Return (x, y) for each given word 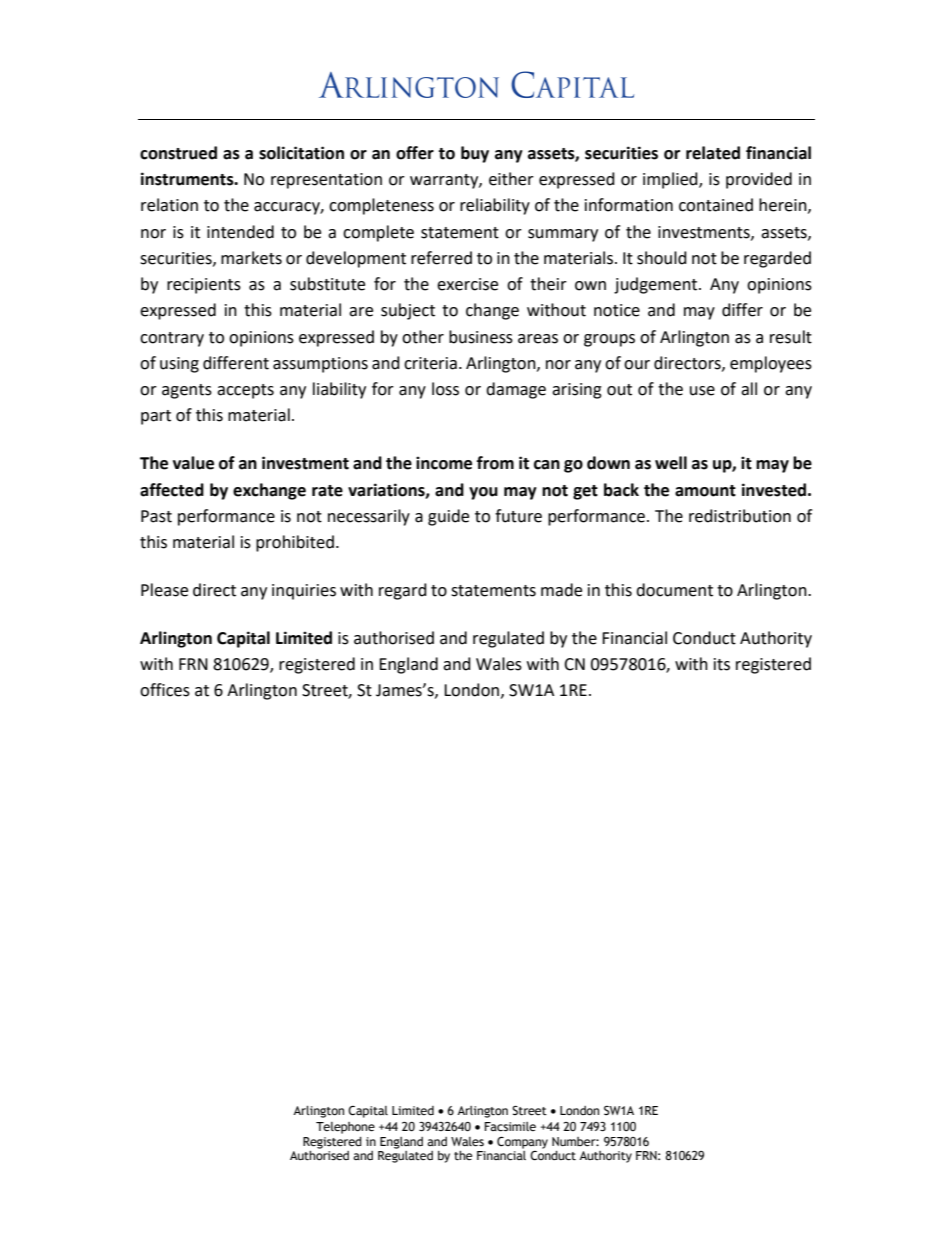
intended (240, 232)
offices (165, 690)
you (483, 493)
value (193, 463)
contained (716, 205)
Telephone (345, 1128)
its (722, 664)
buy (475, 154)
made (561, 590)
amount (705, 491)
